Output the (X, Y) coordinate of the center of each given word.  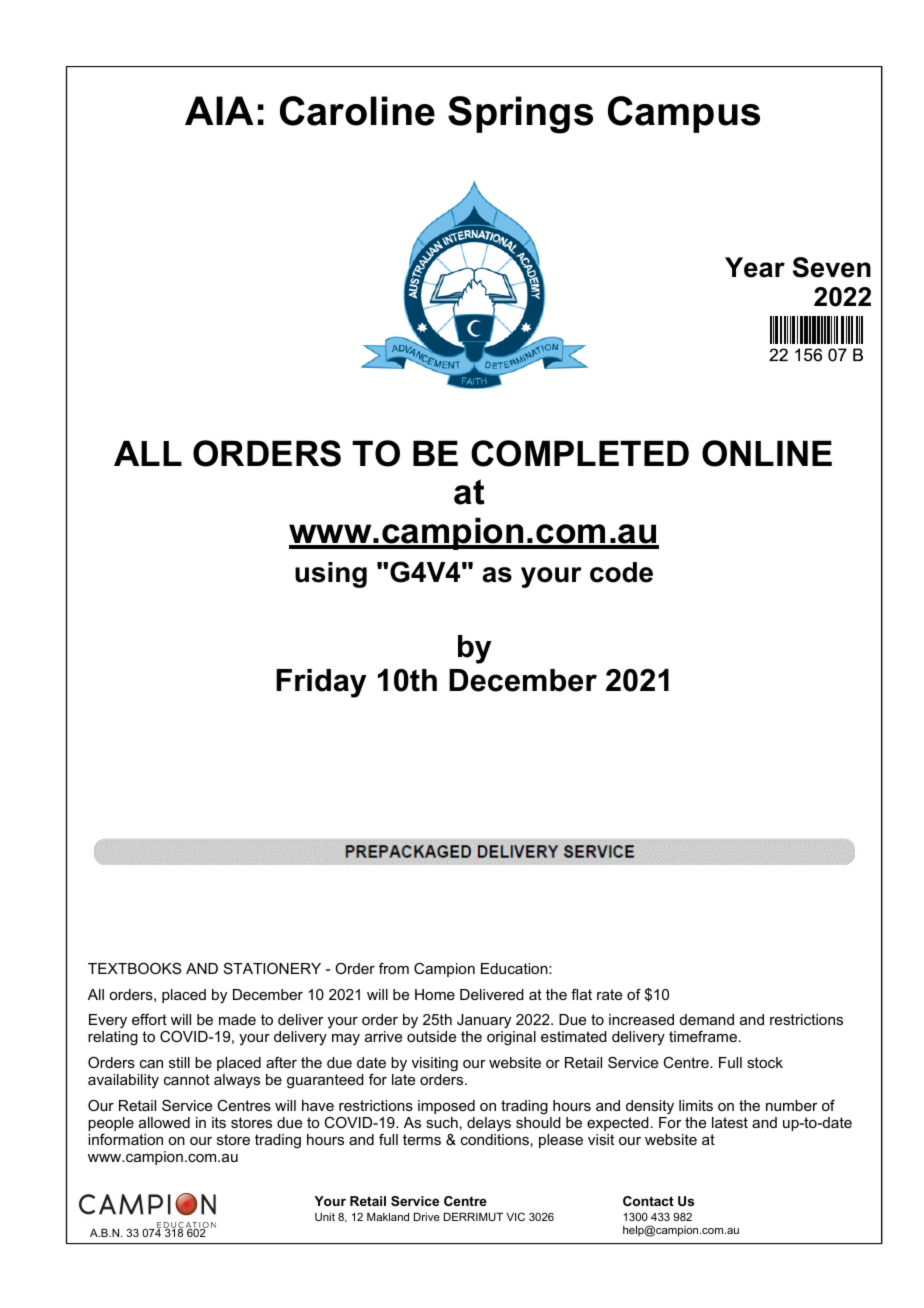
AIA (219, 110)
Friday (321, 683)
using (331, 575)
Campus (684, 114)
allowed (164, 1122)
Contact (648, 1201)
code (621, 572)
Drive (427, 1216)
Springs (520, 115)
